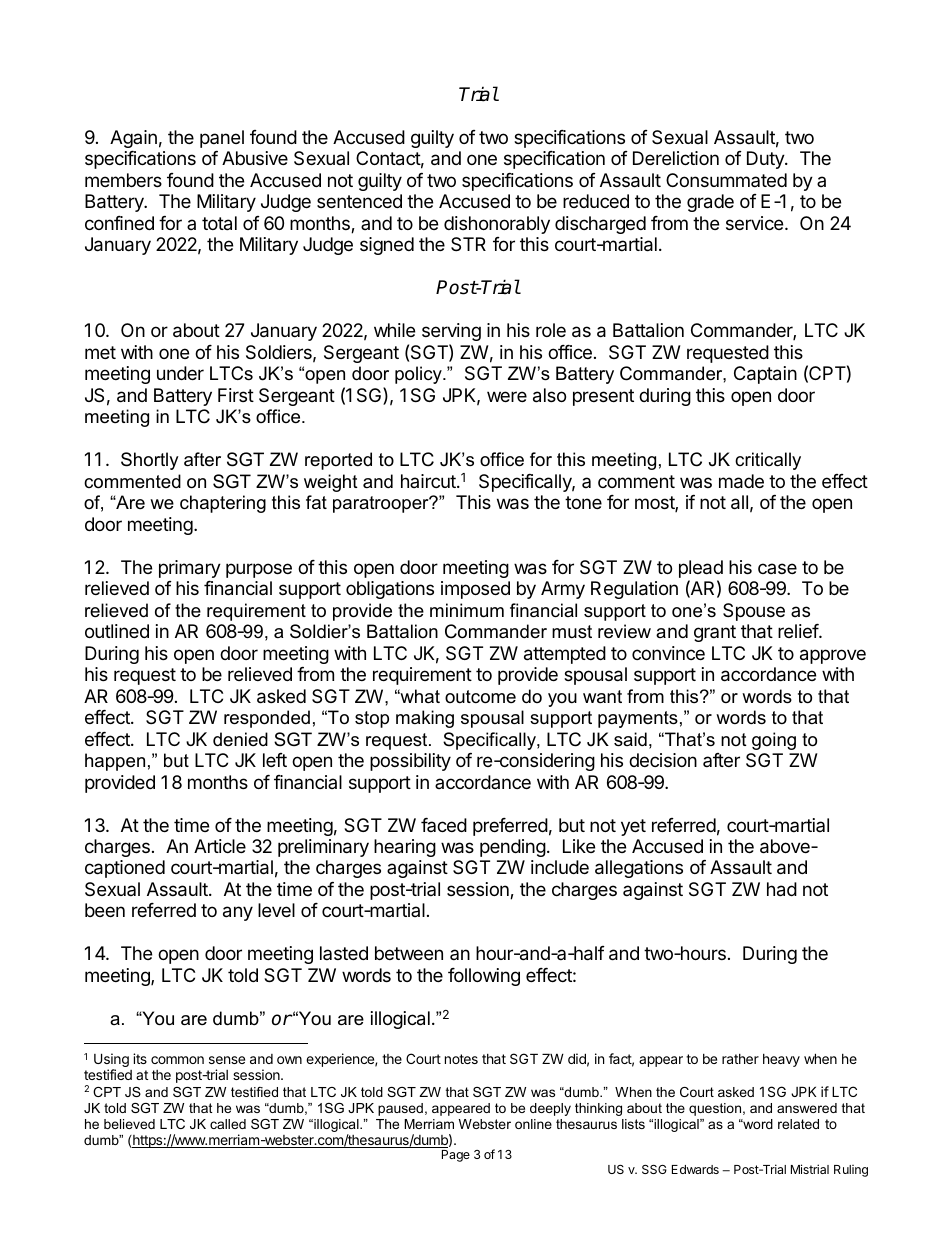 This screenshot has width=952, height=1233. What do you see at coordinates (236, 395) in the screenshot?
I see `First` at bounding box center [236, 395].
